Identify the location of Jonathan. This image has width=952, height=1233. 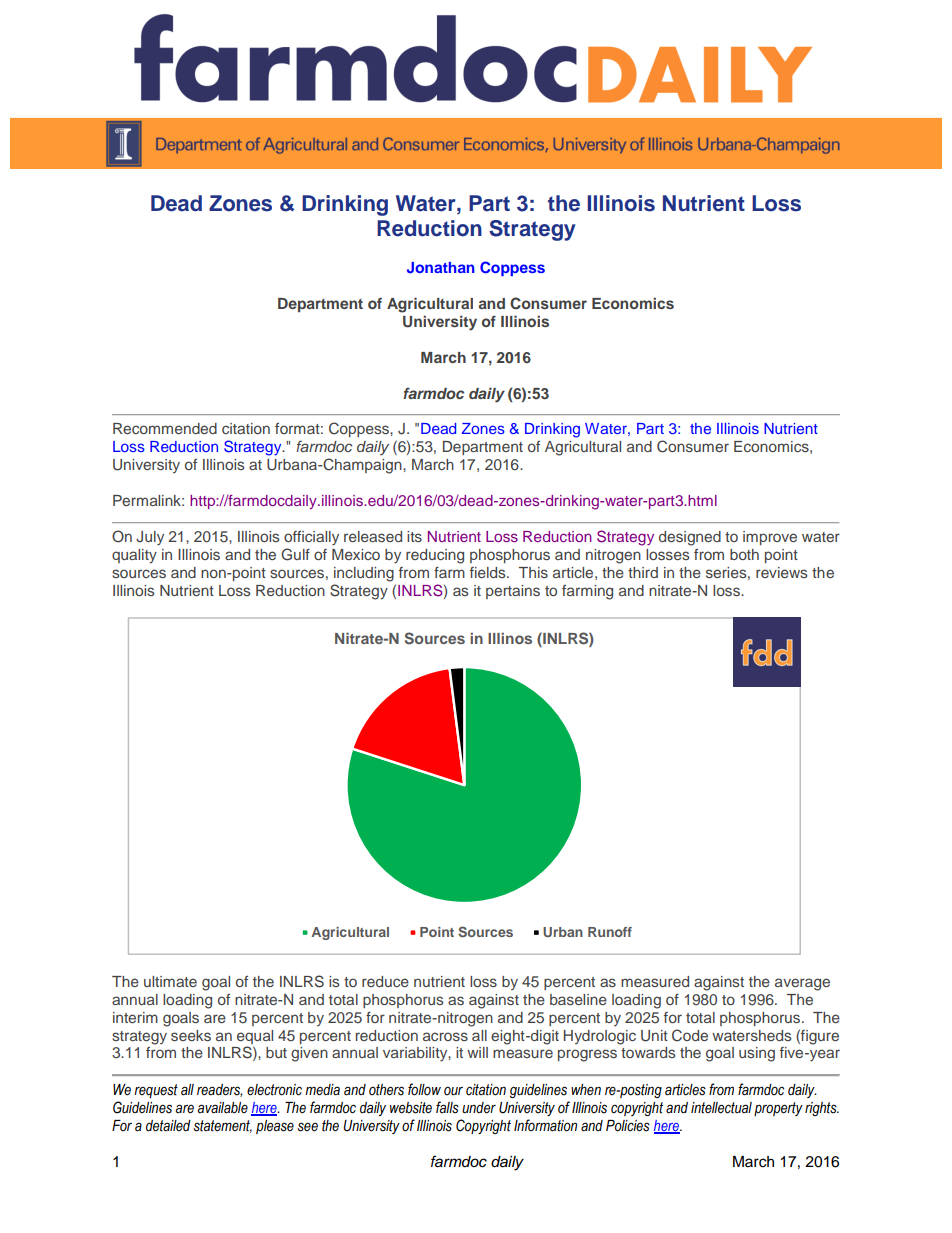
(441, 268).
